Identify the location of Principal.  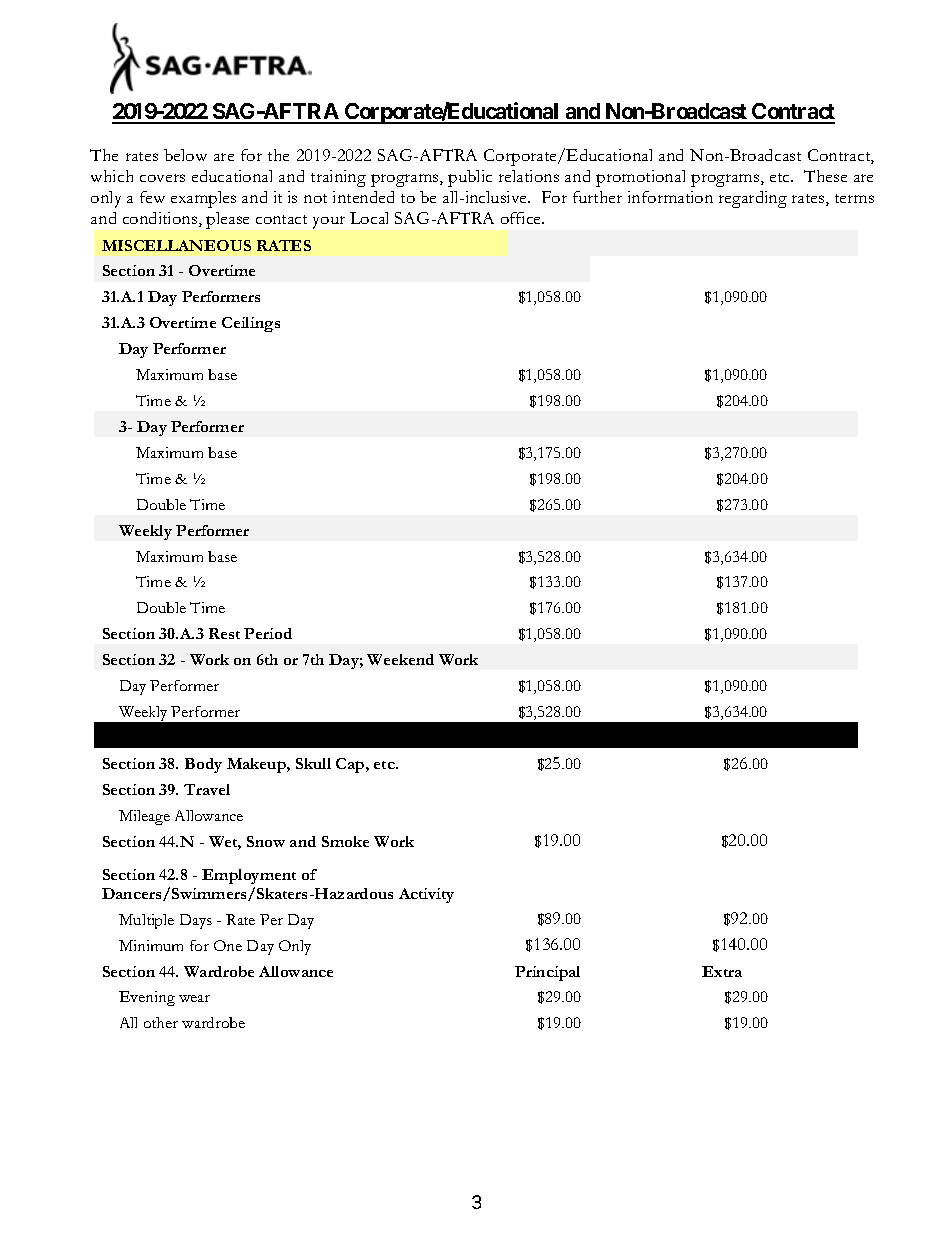
(547, 973).
